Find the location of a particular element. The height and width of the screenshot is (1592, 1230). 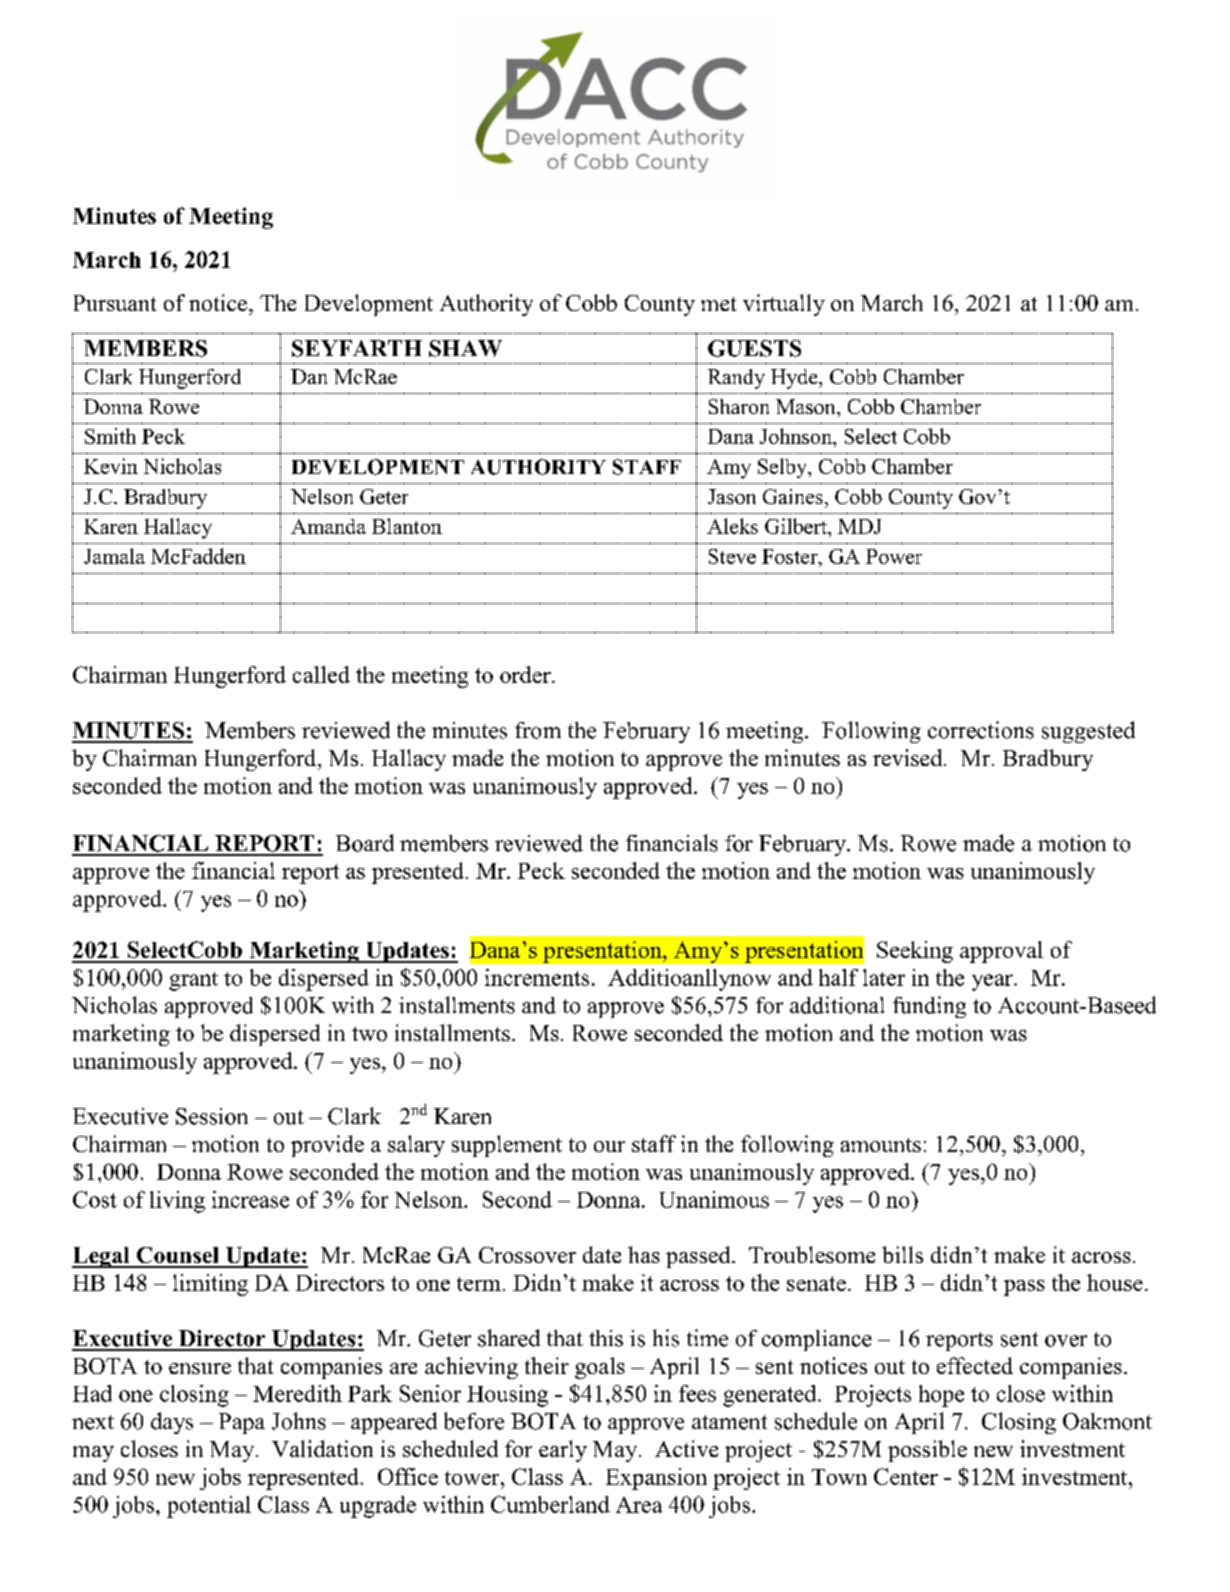

amounts is located at coordinates (881, 1145).
